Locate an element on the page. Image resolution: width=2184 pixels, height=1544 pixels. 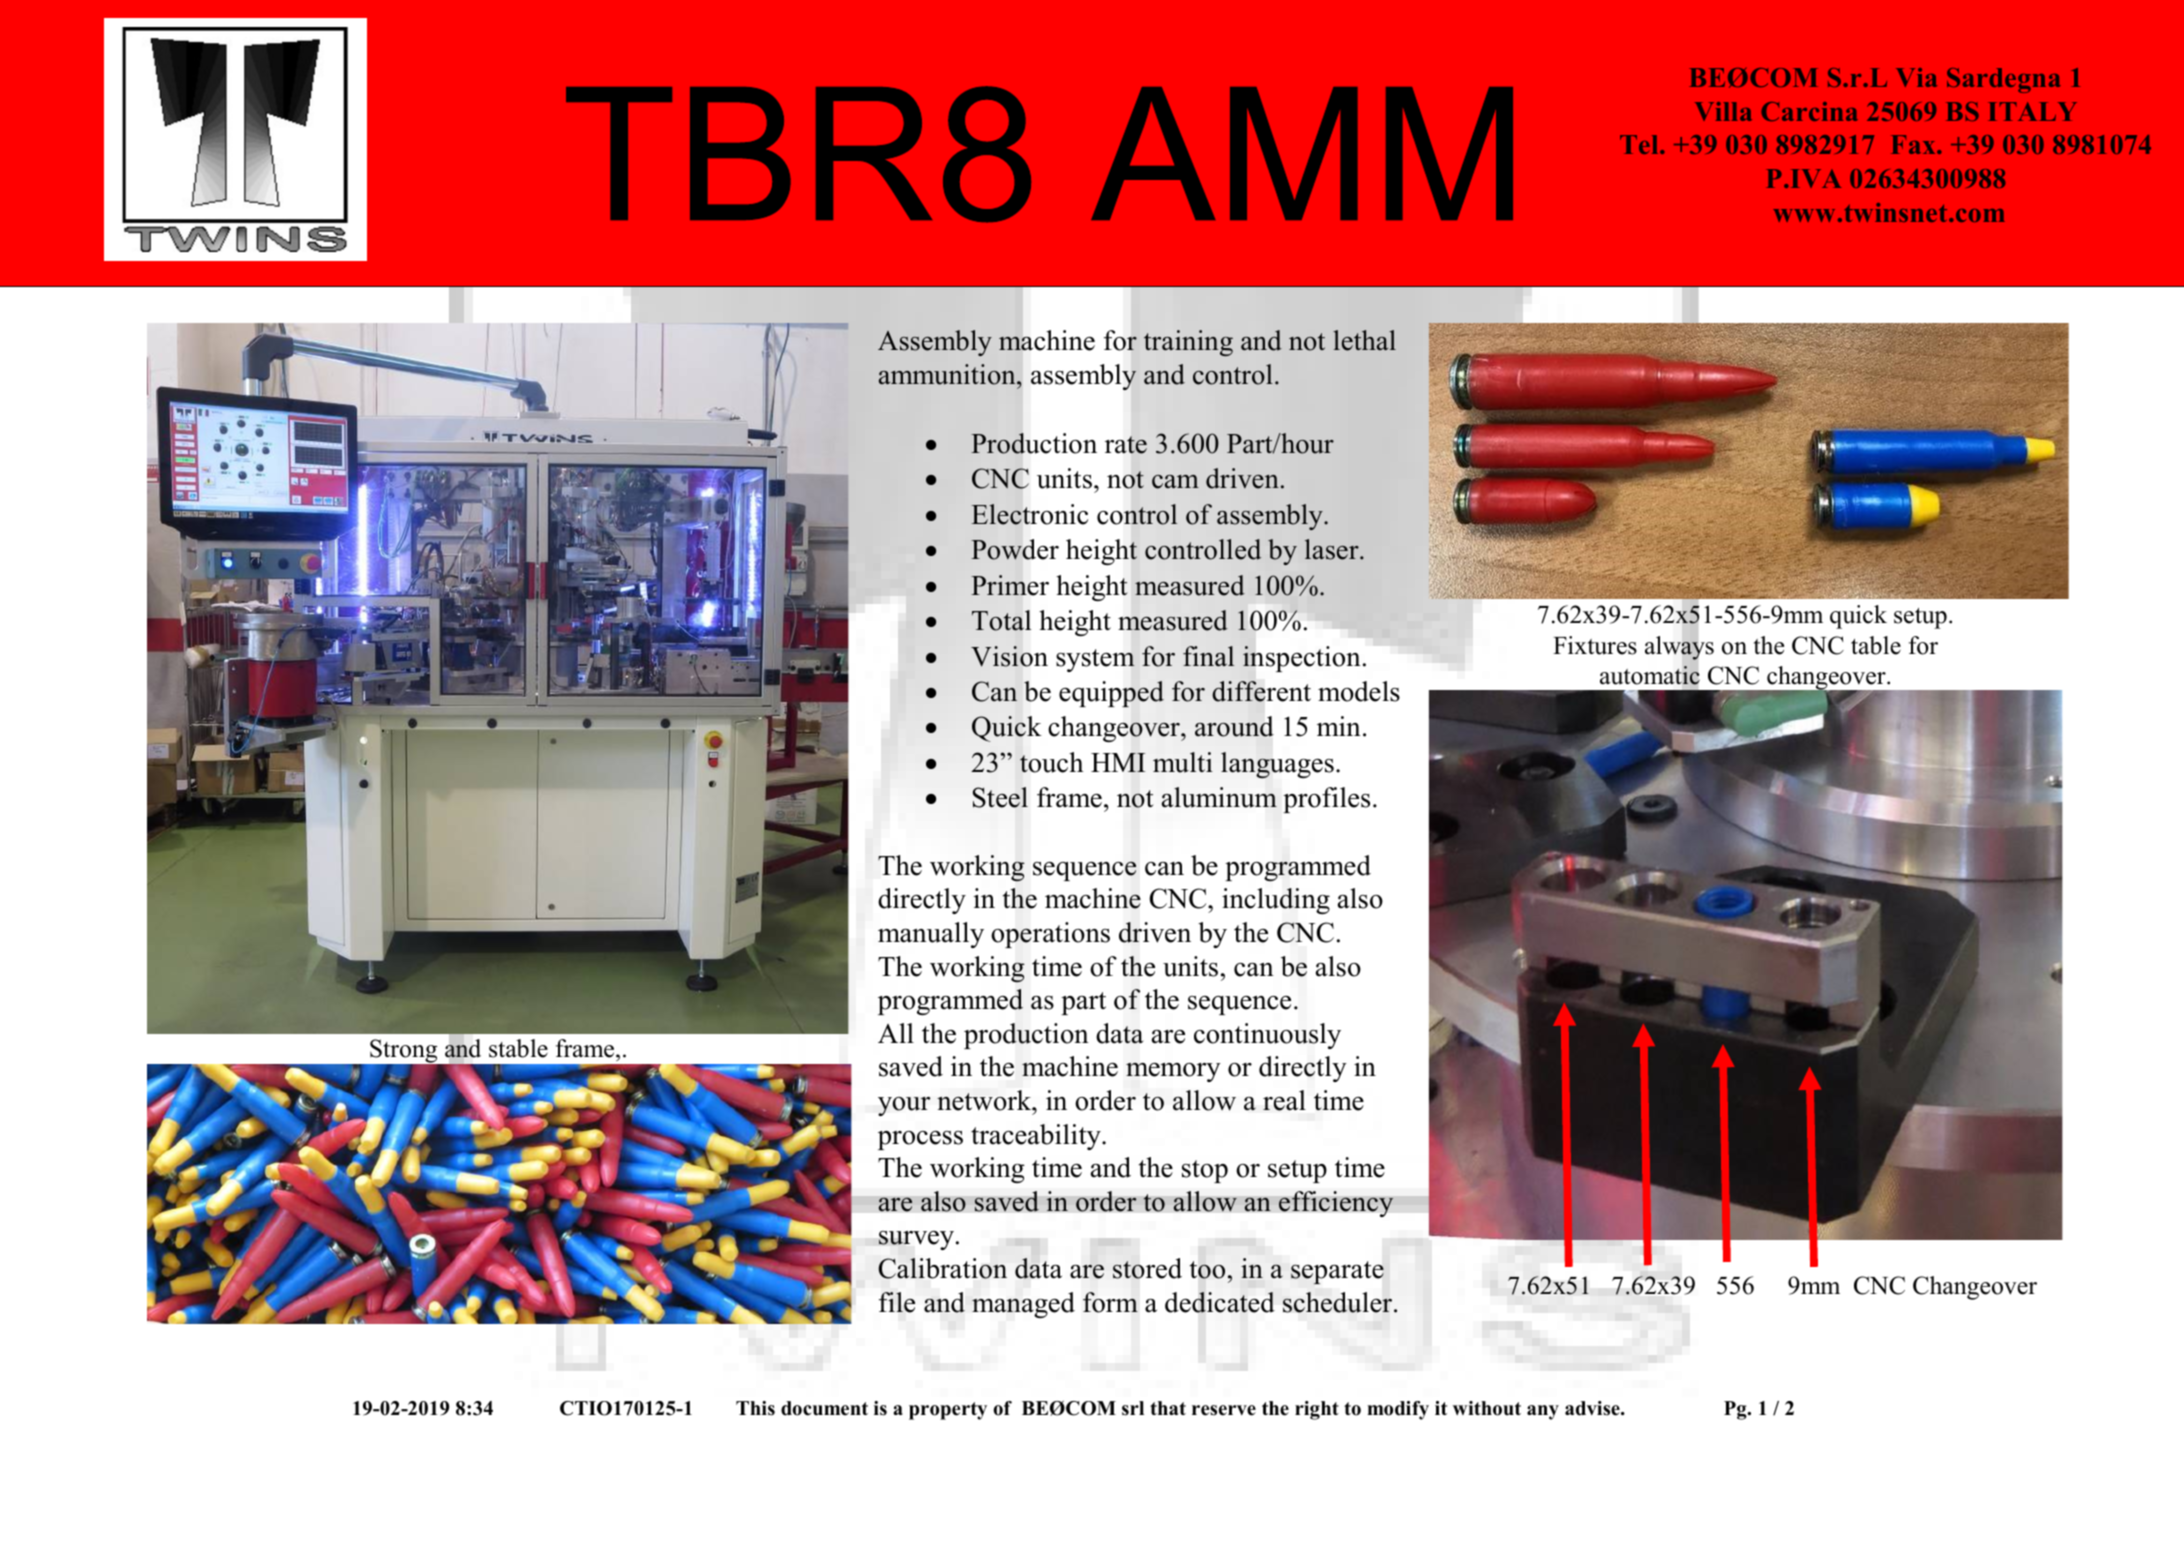
automatic is located at coordinates (1650, 676).
